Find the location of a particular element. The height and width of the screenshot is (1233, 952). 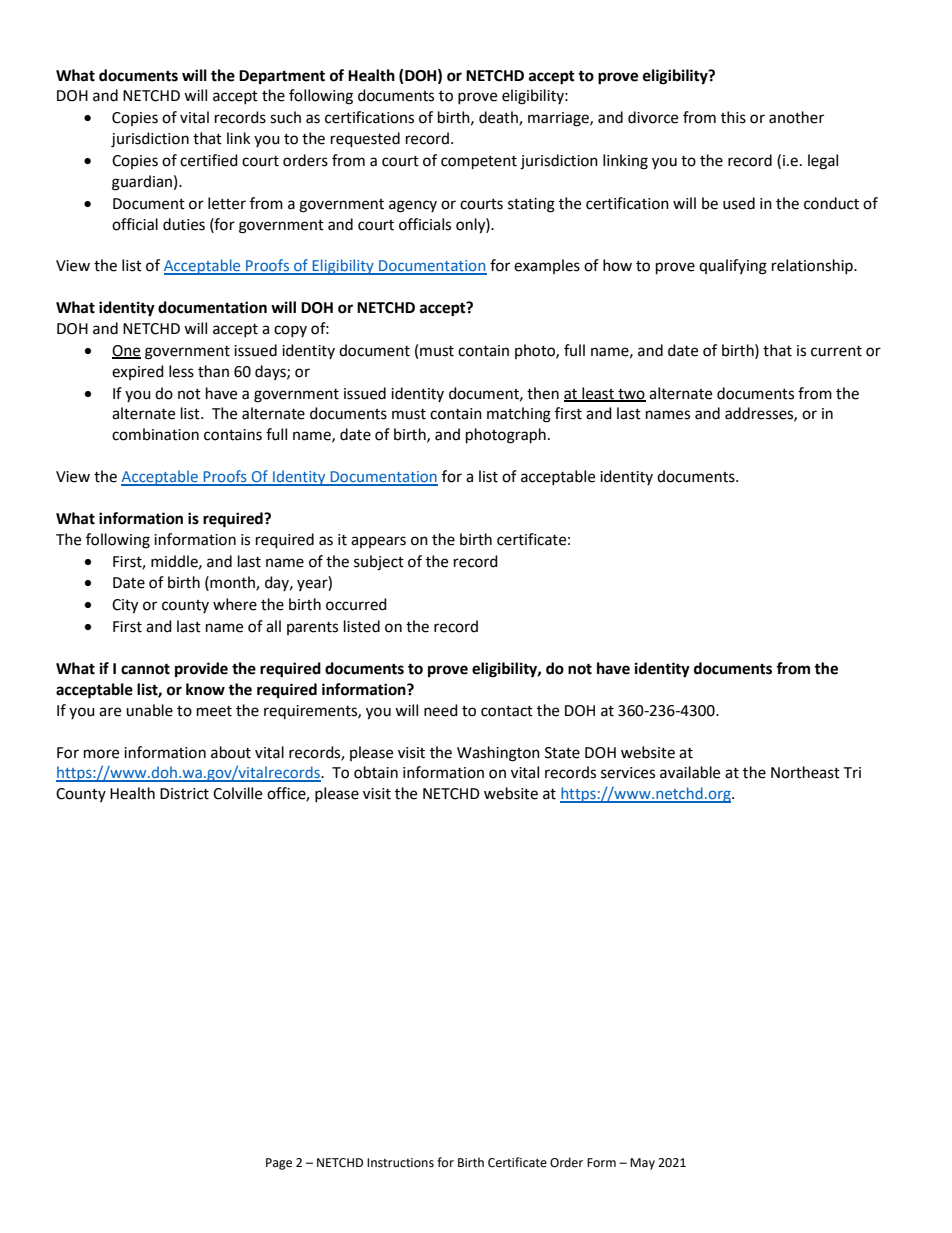

Northeast is located at coordinates (805, 772).
